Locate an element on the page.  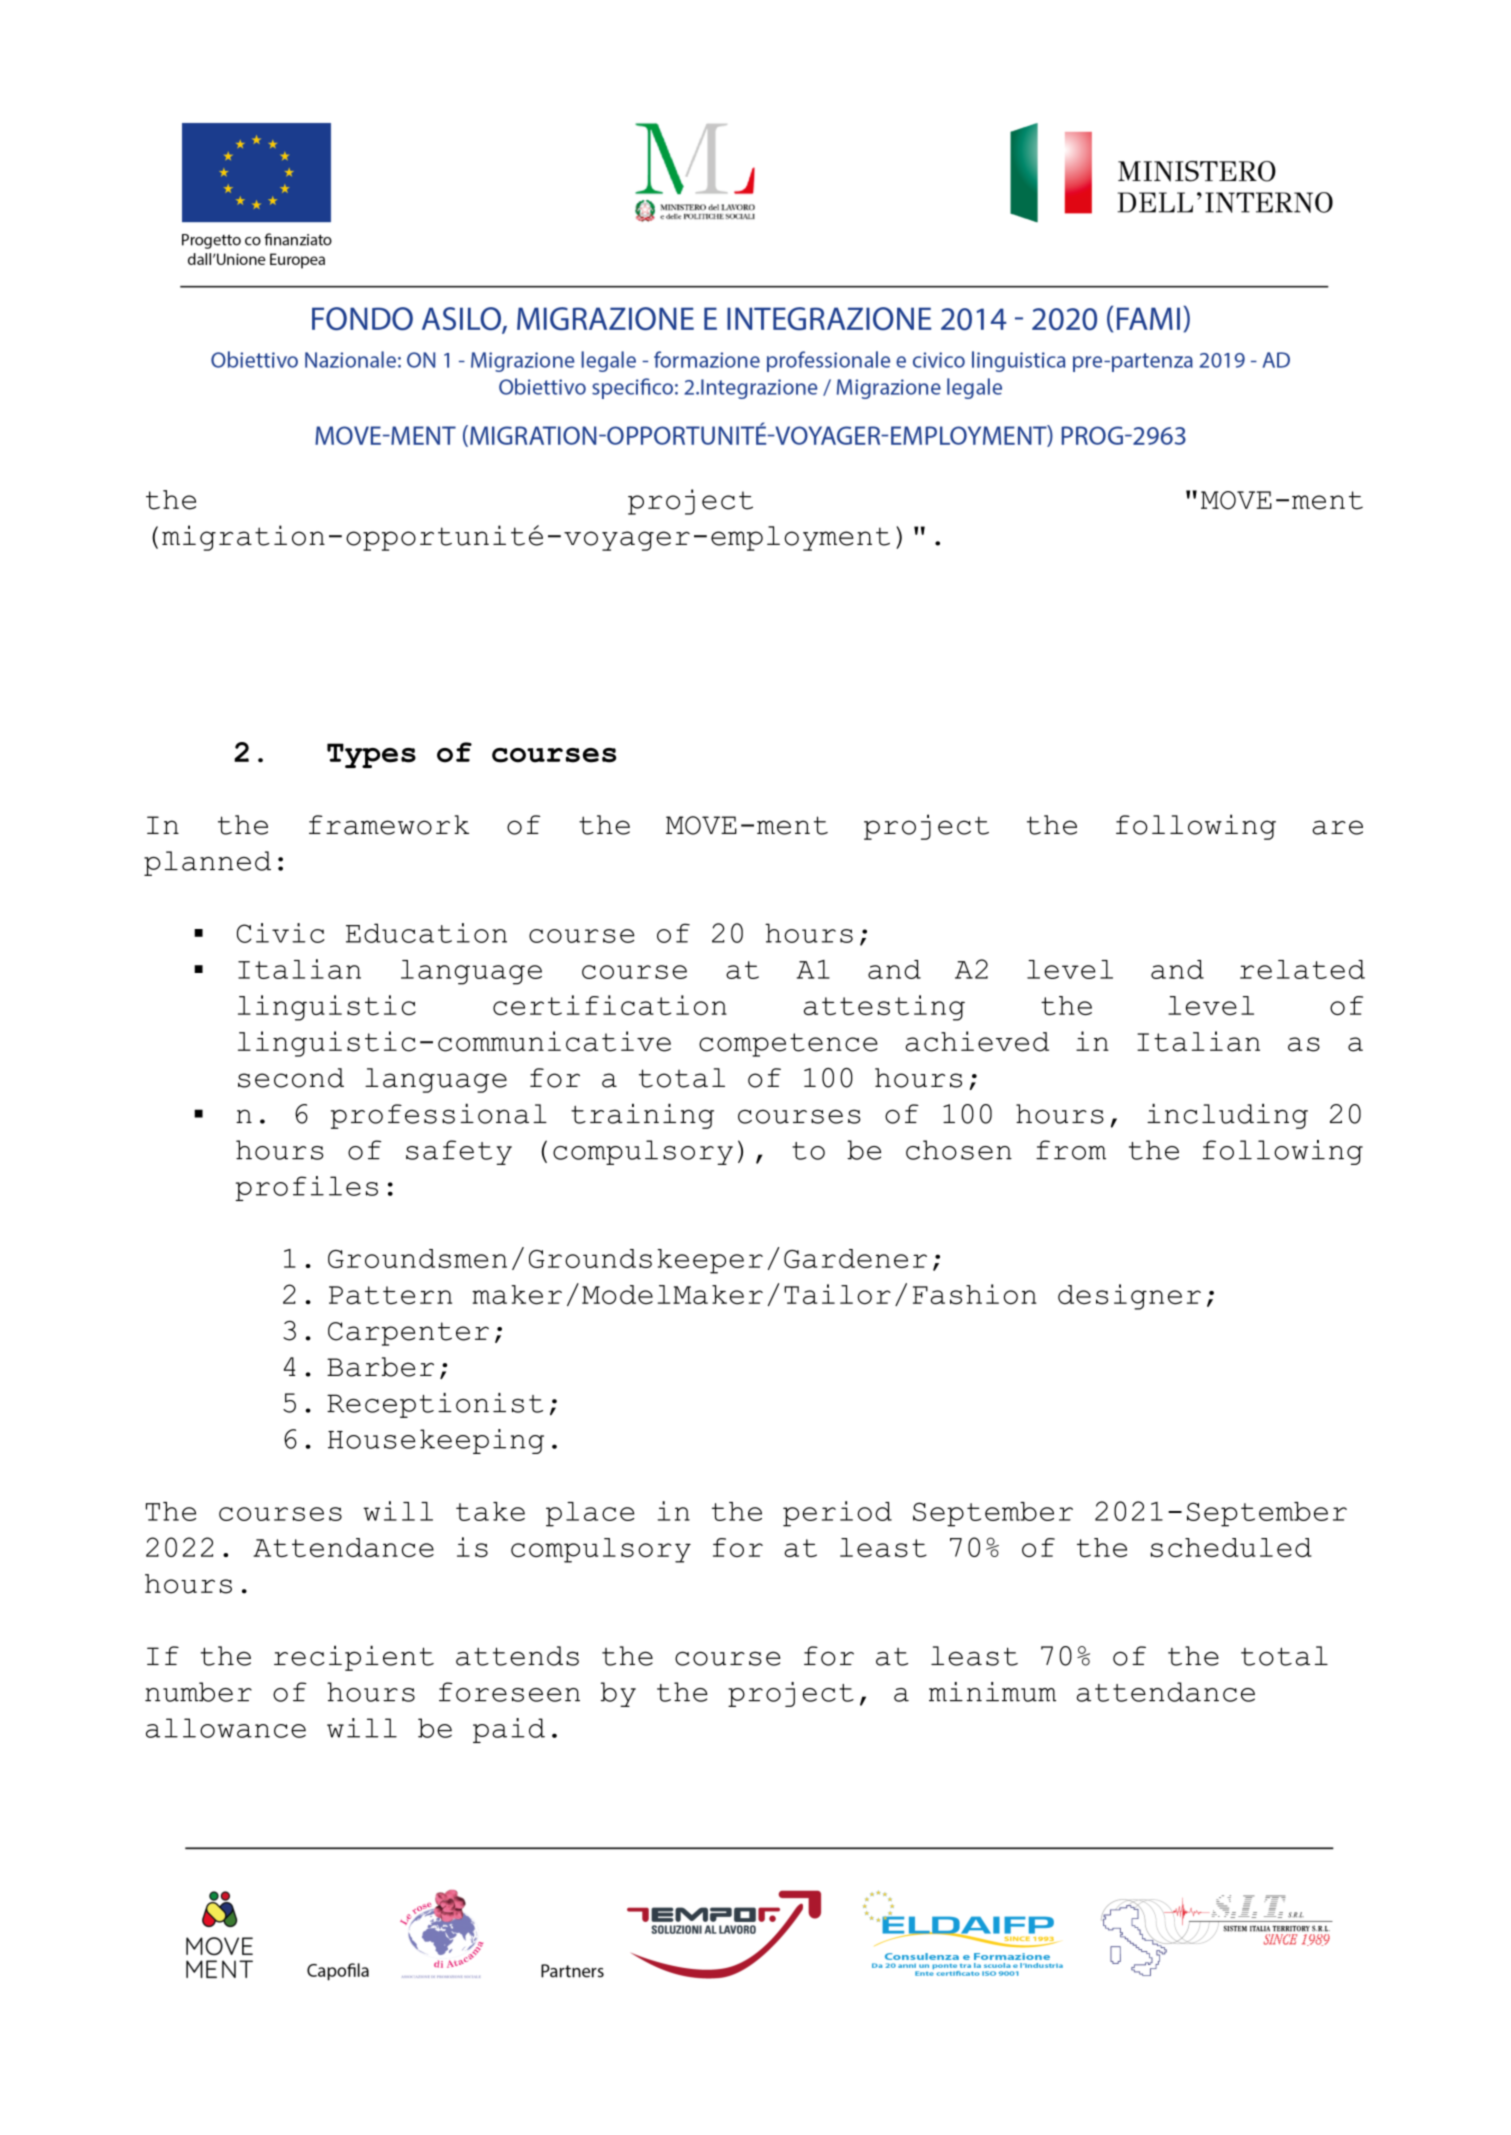
period is located at coordinates (837, 1514).
